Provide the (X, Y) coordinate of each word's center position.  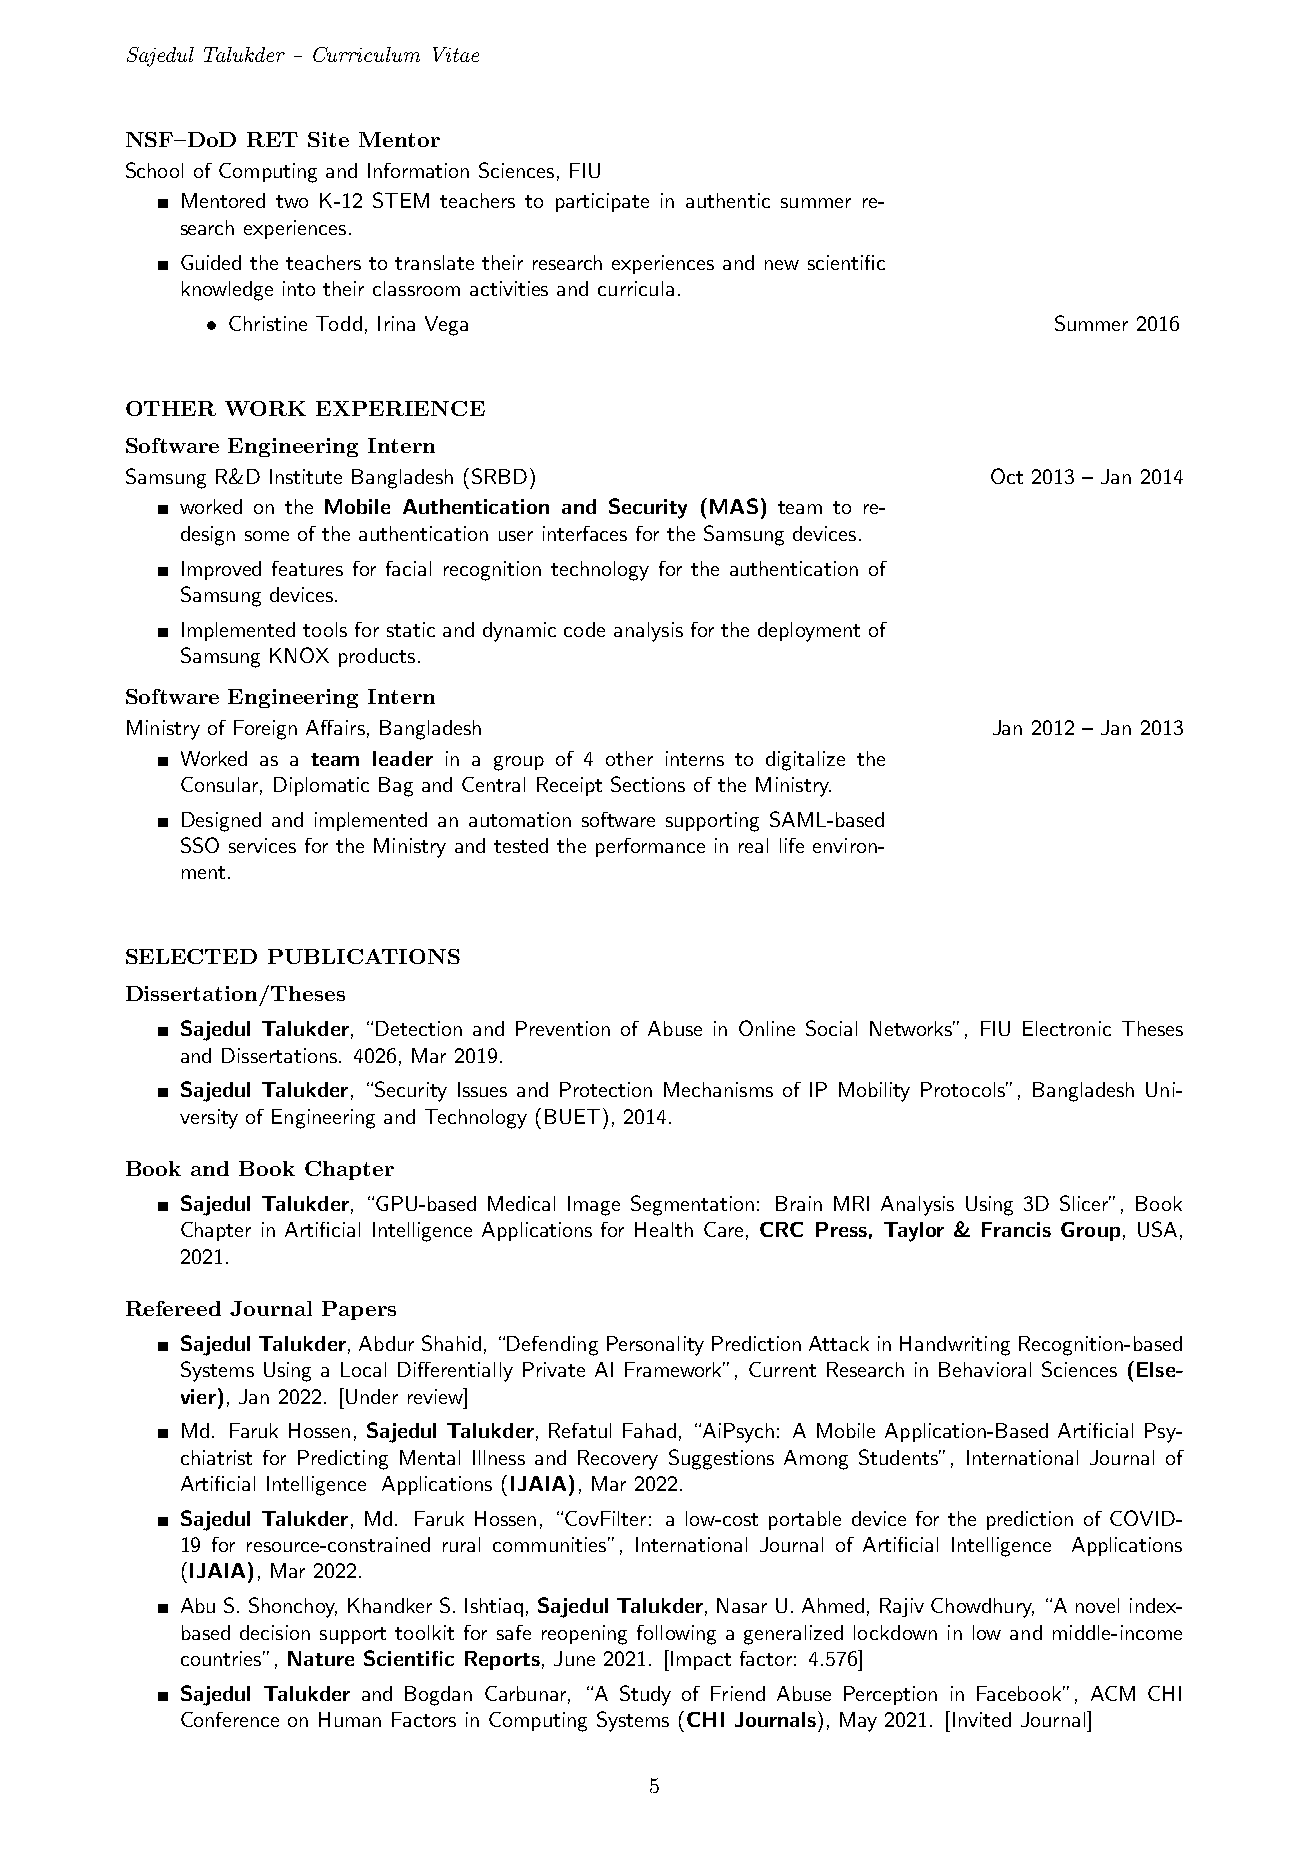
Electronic (1067, 1028)
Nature (321, 1658)
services (262, 845)
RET (272, 139)
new (782, 265)
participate (602, 202)
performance (650, 847)
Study (645, 1695)
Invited (982, 1719)
